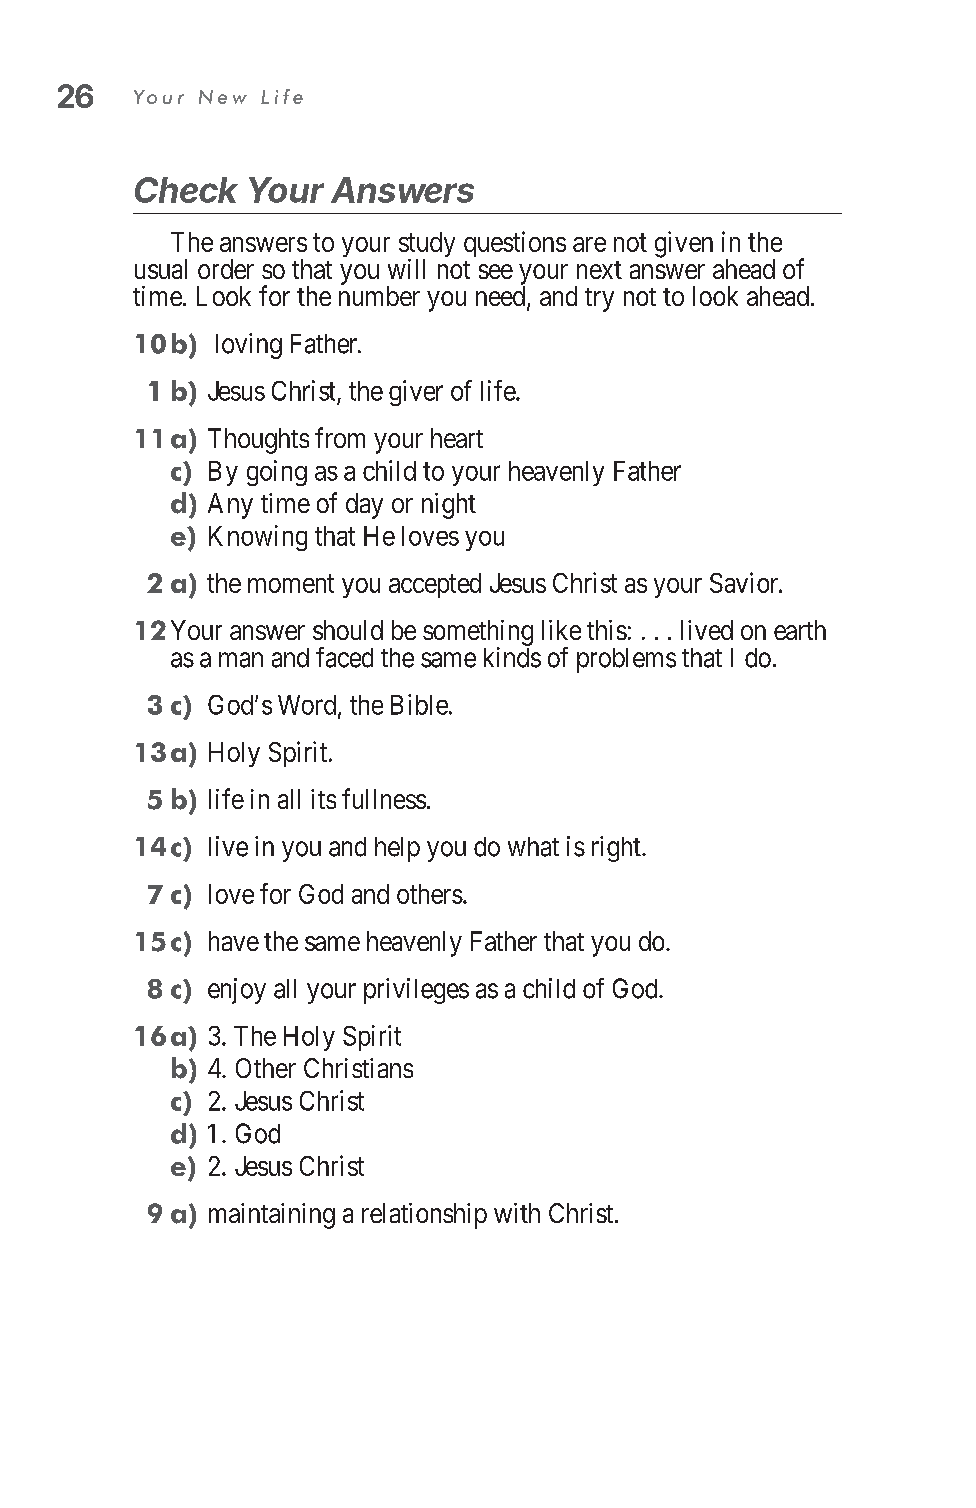 The height and width of the image is (1508, 976). I want to click on see, so click(496, 271).
